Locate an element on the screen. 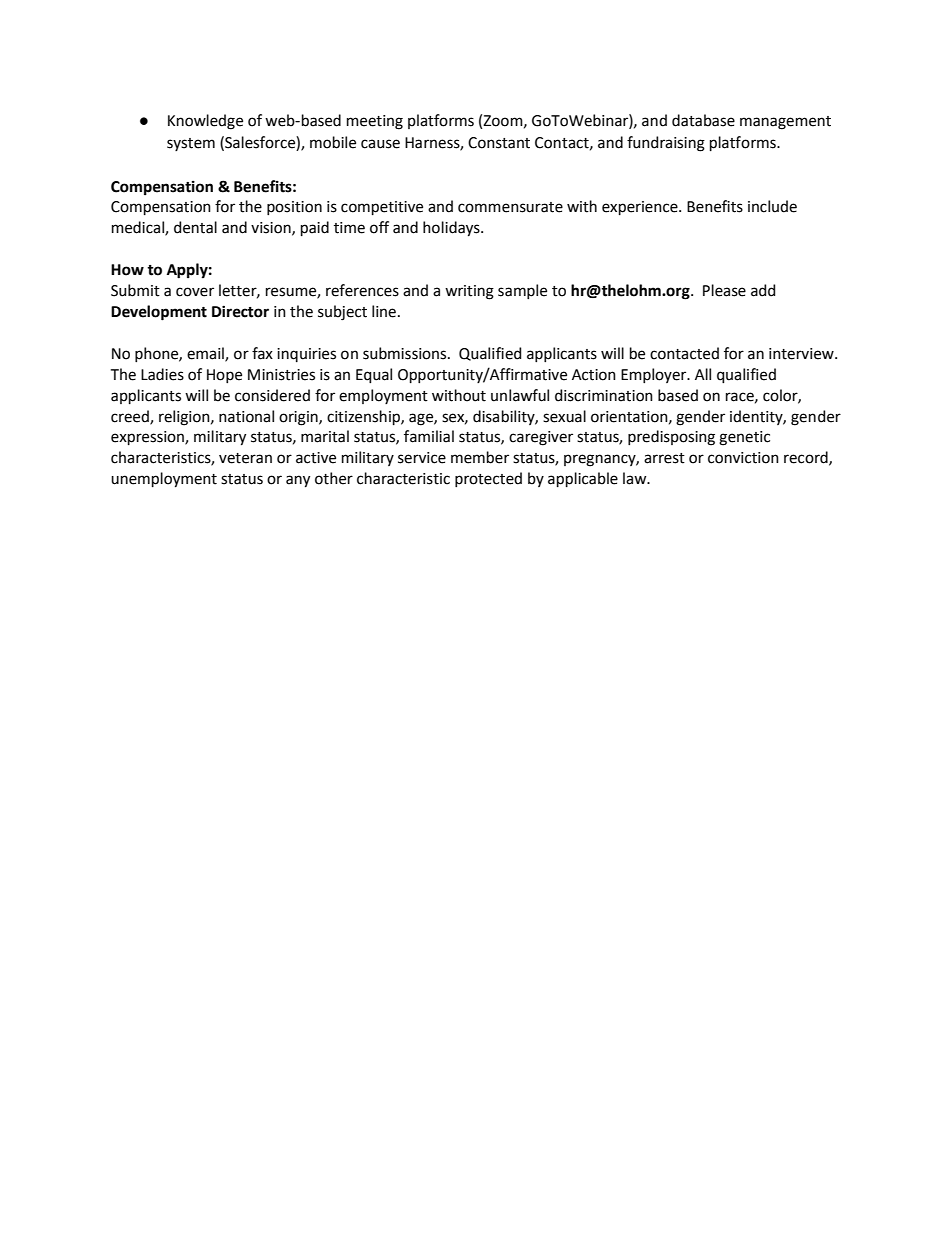  veteran is located at coordinates (245, 458).
